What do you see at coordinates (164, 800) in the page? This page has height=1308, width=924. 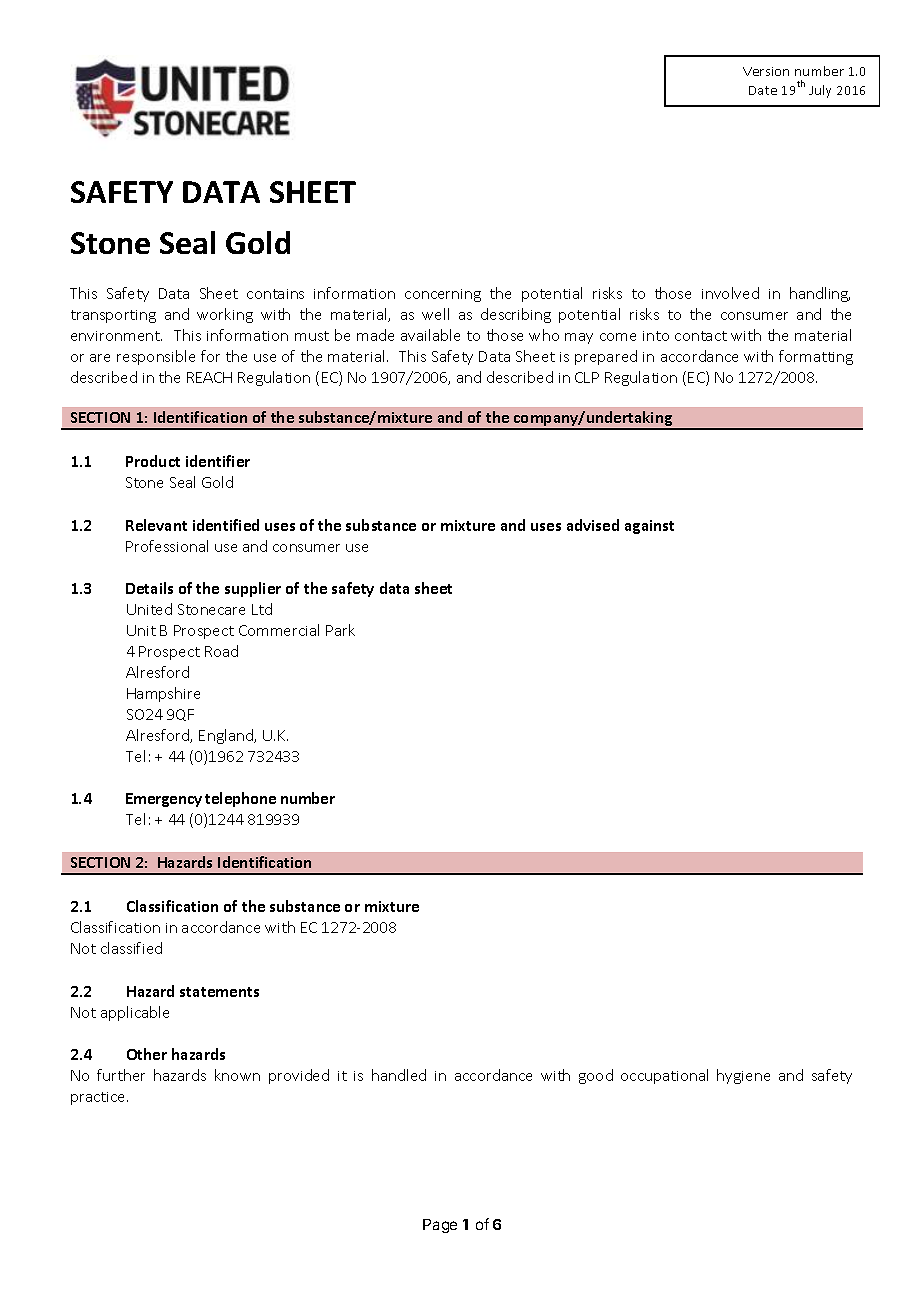 I see `Emergency` at bounding box center [164, 800].
